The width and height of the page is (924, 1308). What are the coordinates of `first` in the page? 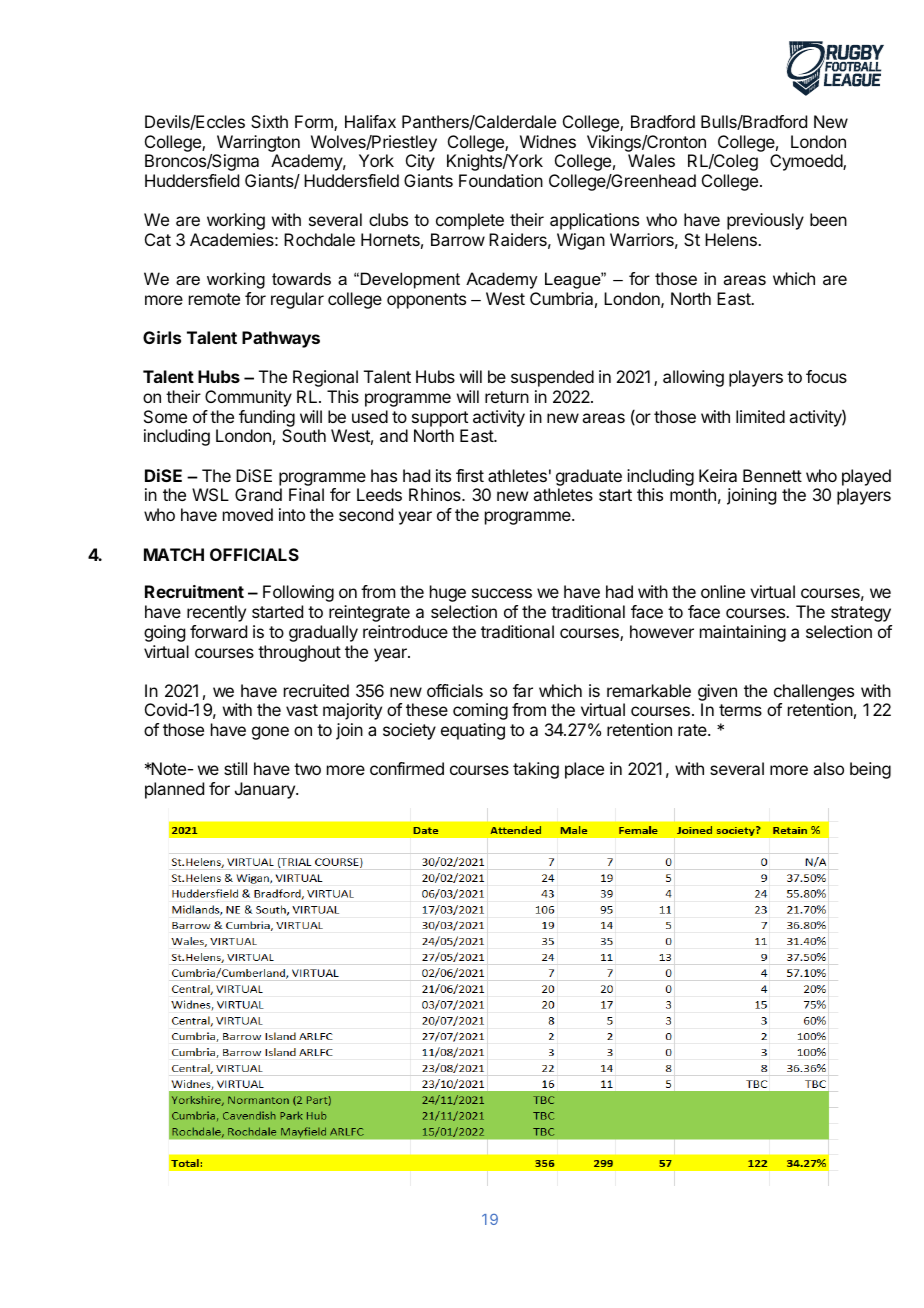 It's located at (470, 475).
